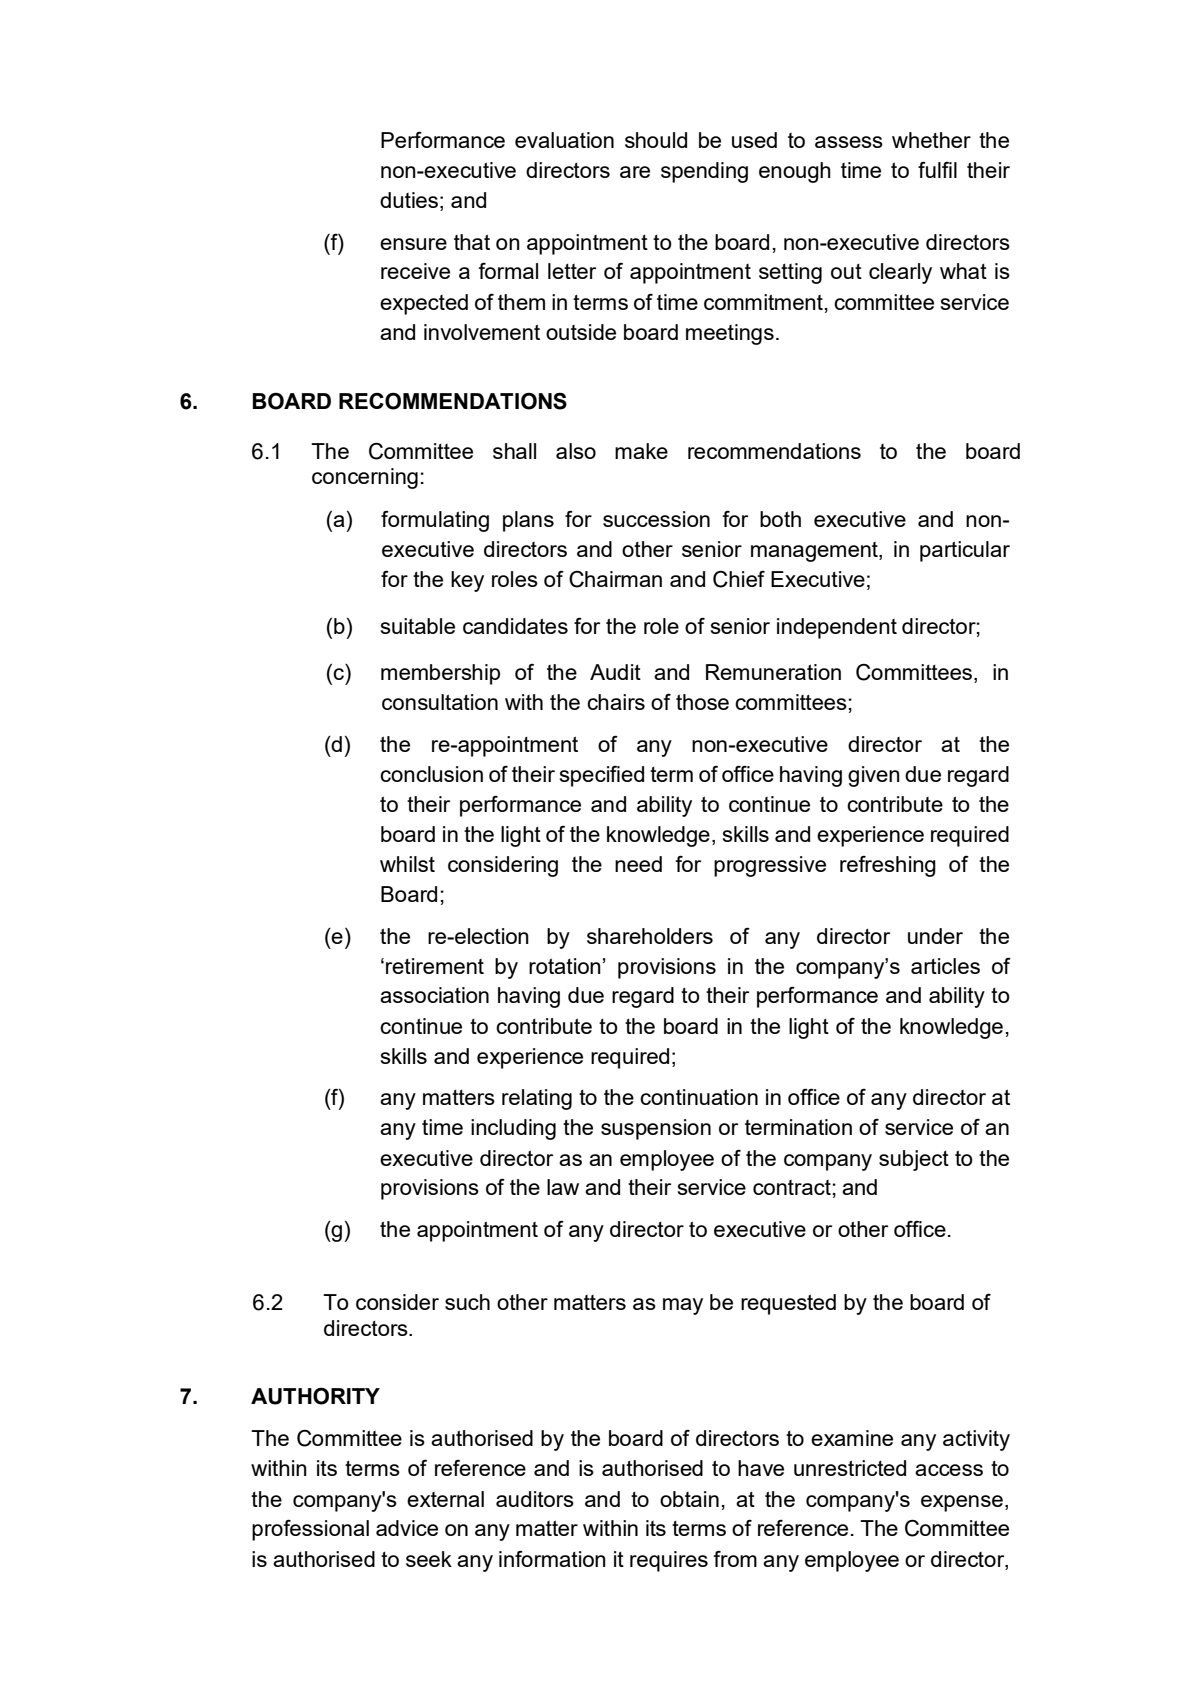 Image resolution: width=1189 pixels, height=1682 pixels. Describe the element at coordinates (850, 1468) in the screenshot. I see `unrestricted` at that location.
